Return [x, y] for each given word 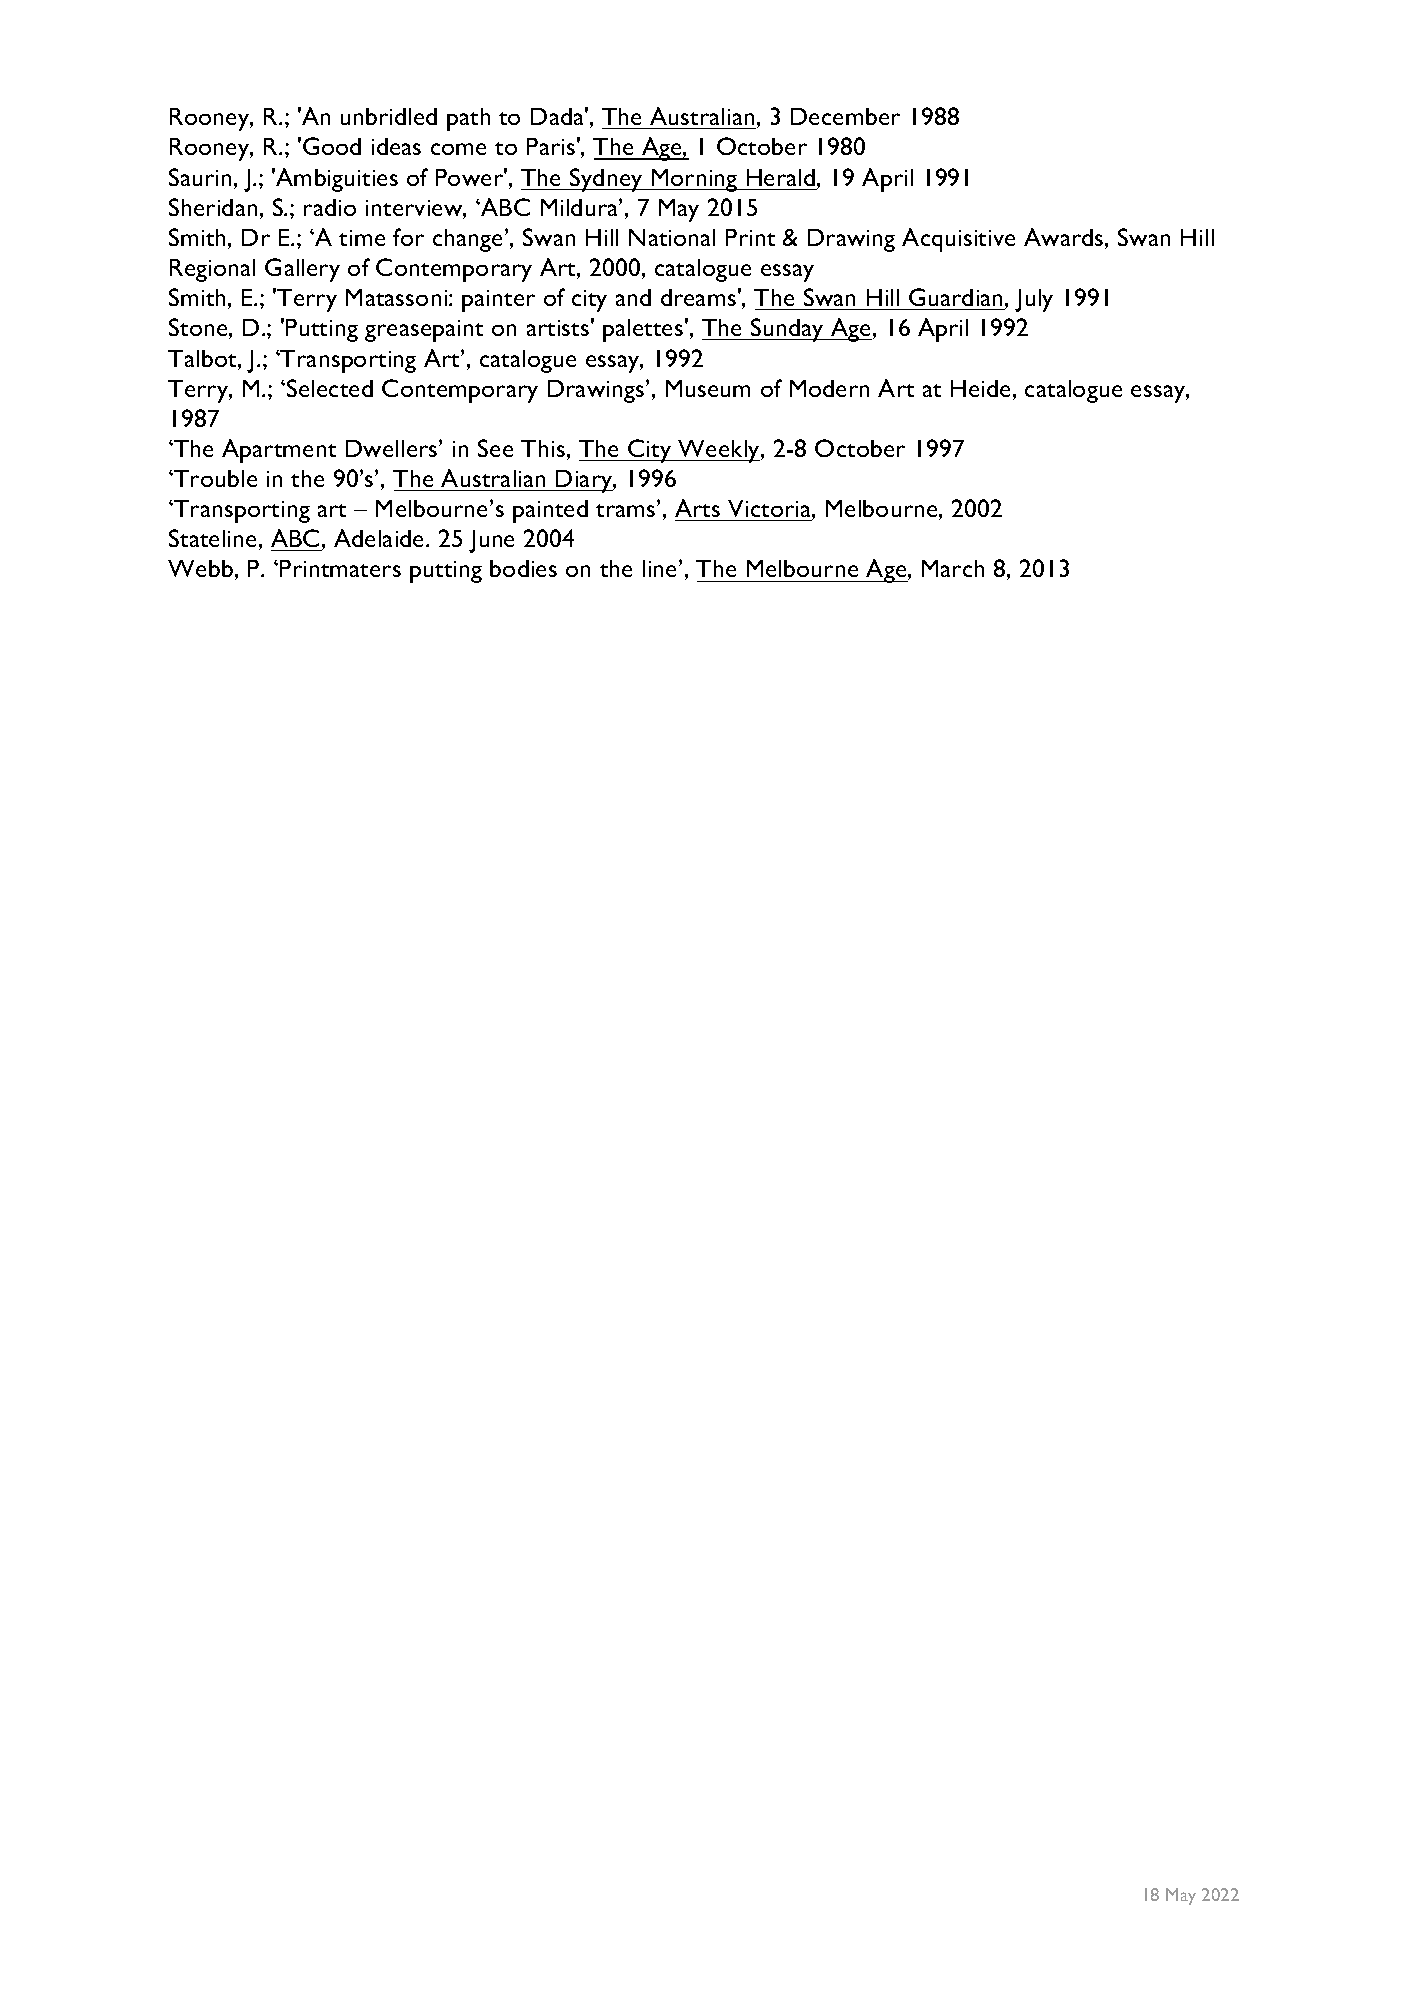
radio [330, 207]
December [845, 116]
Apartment [279, 451]
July [1034, 300]
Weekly [719, 451]
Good [332, 146]
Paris [551, 146]
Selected [330, 388]
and [633, 297]
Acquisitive [958, 240]
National [672, 237]
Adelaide [380, 538]
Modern [829, 388]
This [543, 448]
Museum [708, 388]
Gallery [302, 270]
